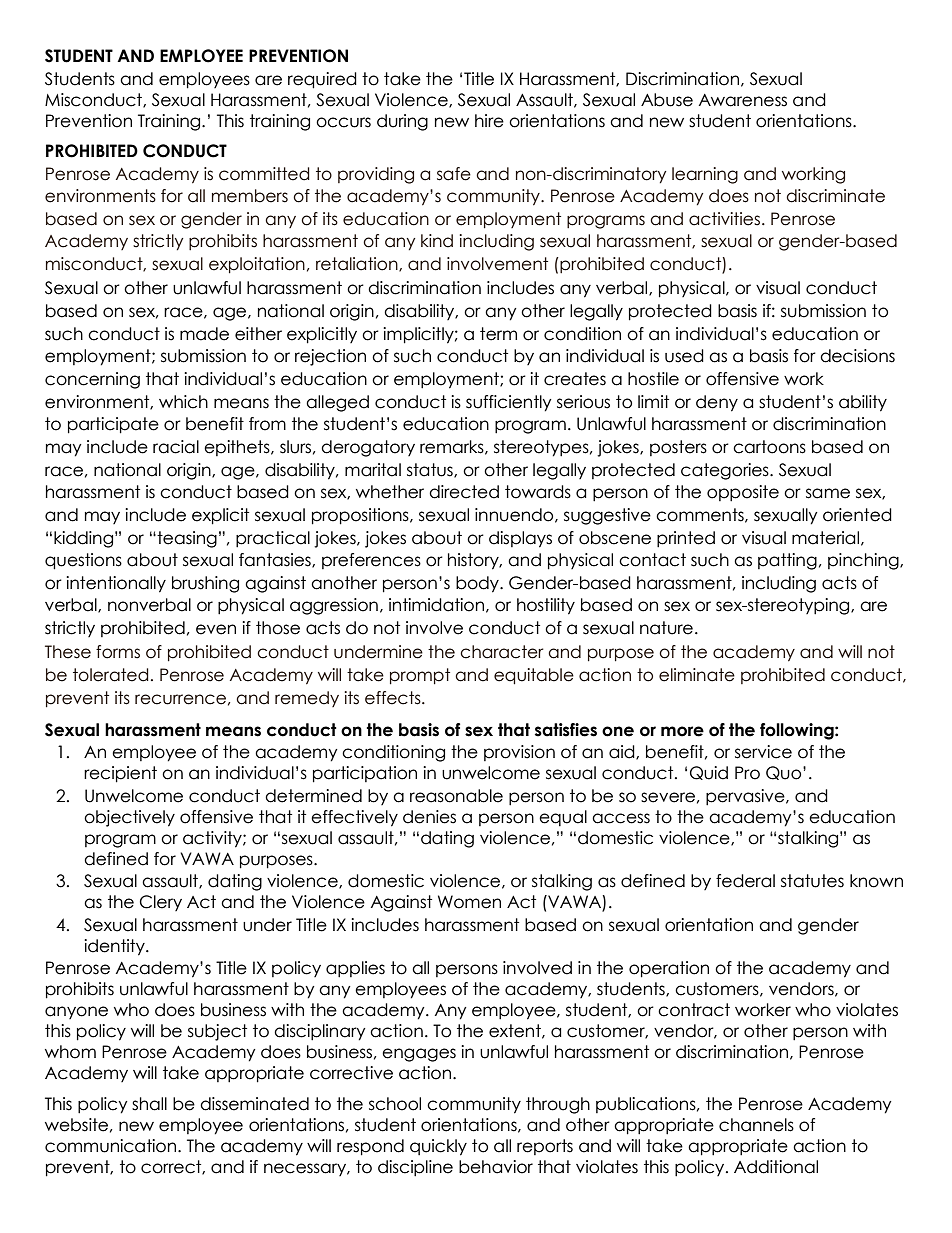 The image size is (952, 1233). Describe the element at coordinates (743, 100) in the image. I see `Awareness` at that location.
